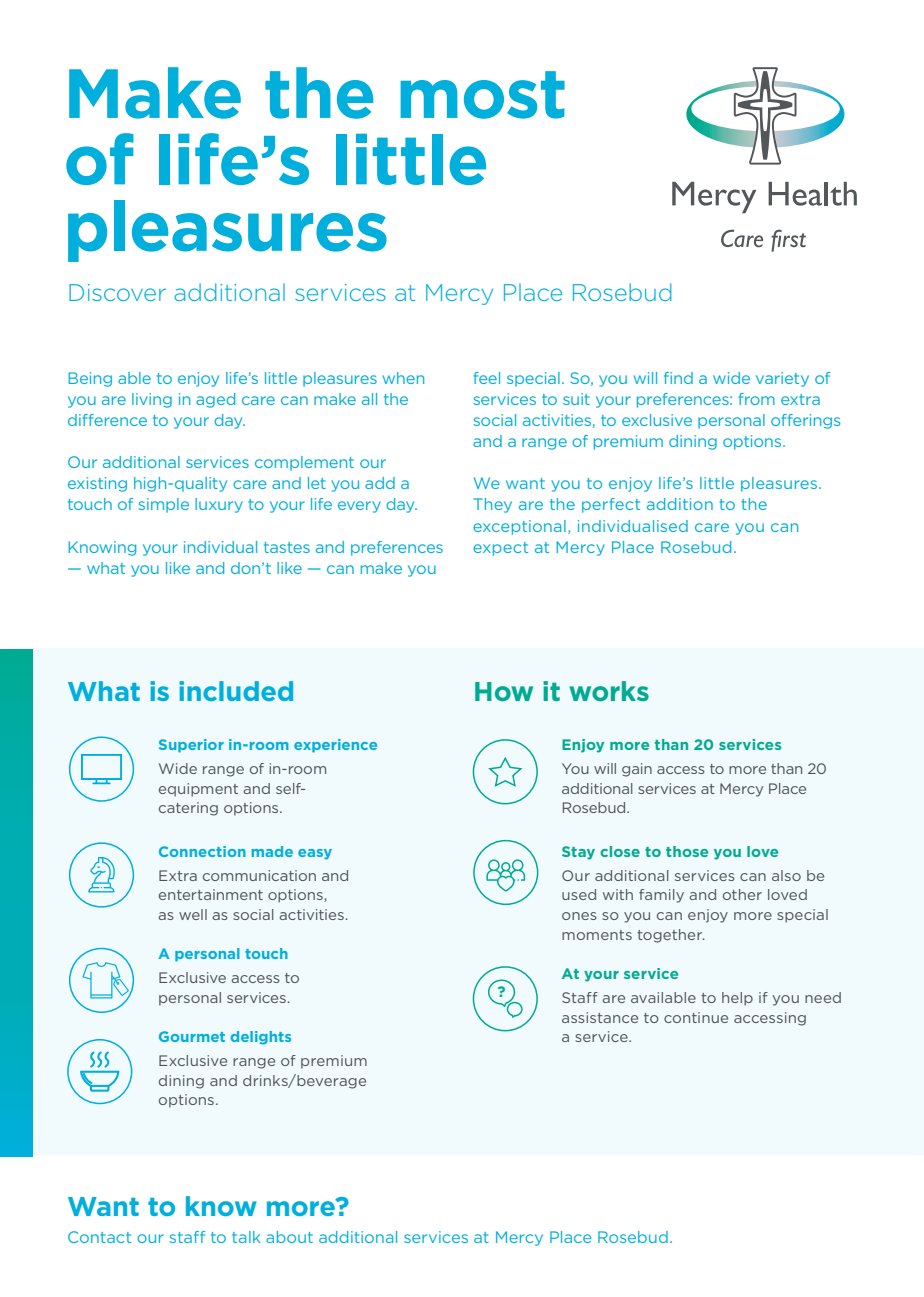  Describe the element at coordinates (678, 378) in the screenshot. I see `find` at that location.
